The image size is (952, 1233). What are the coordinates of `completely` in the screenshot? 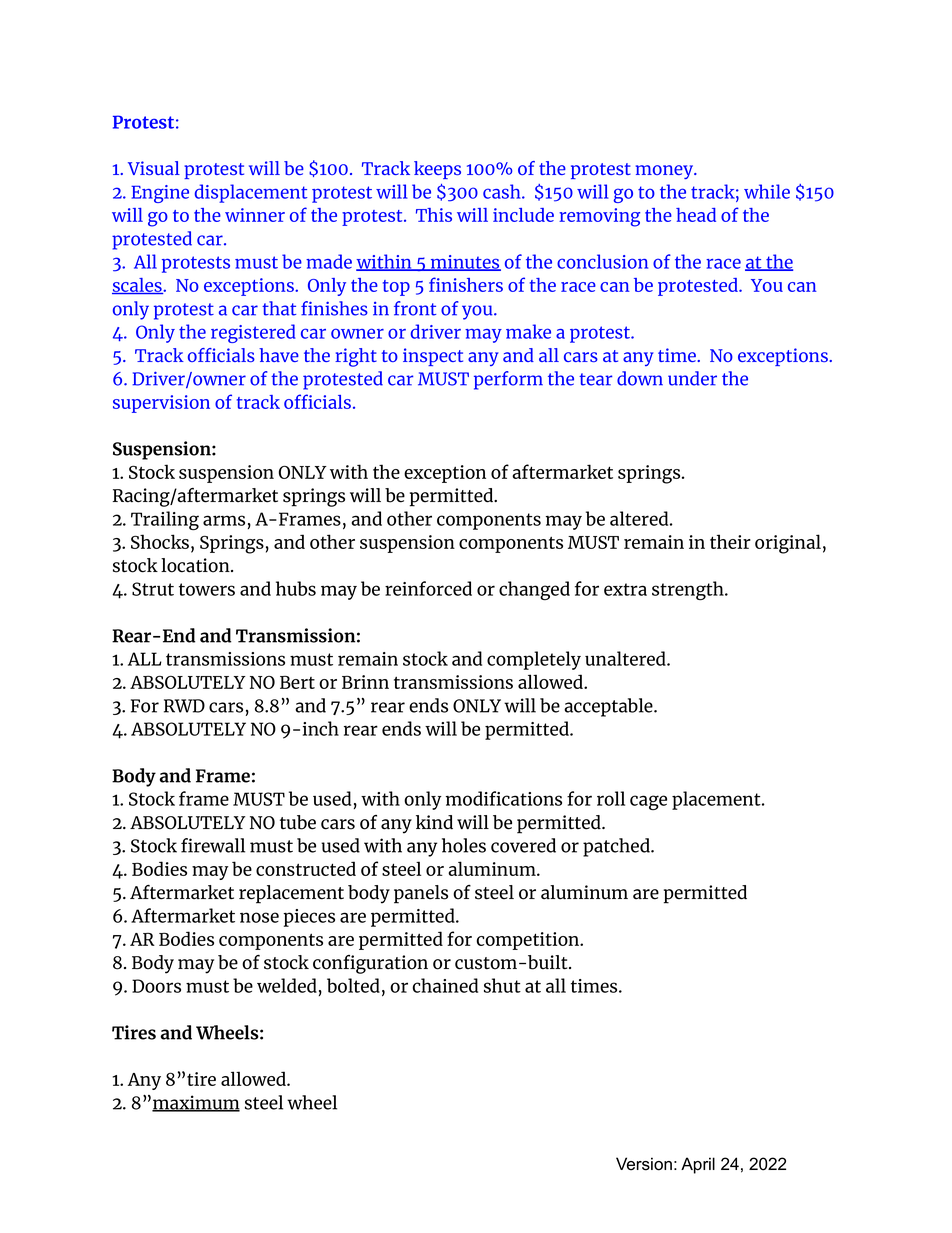 It's located at (534, 660).
